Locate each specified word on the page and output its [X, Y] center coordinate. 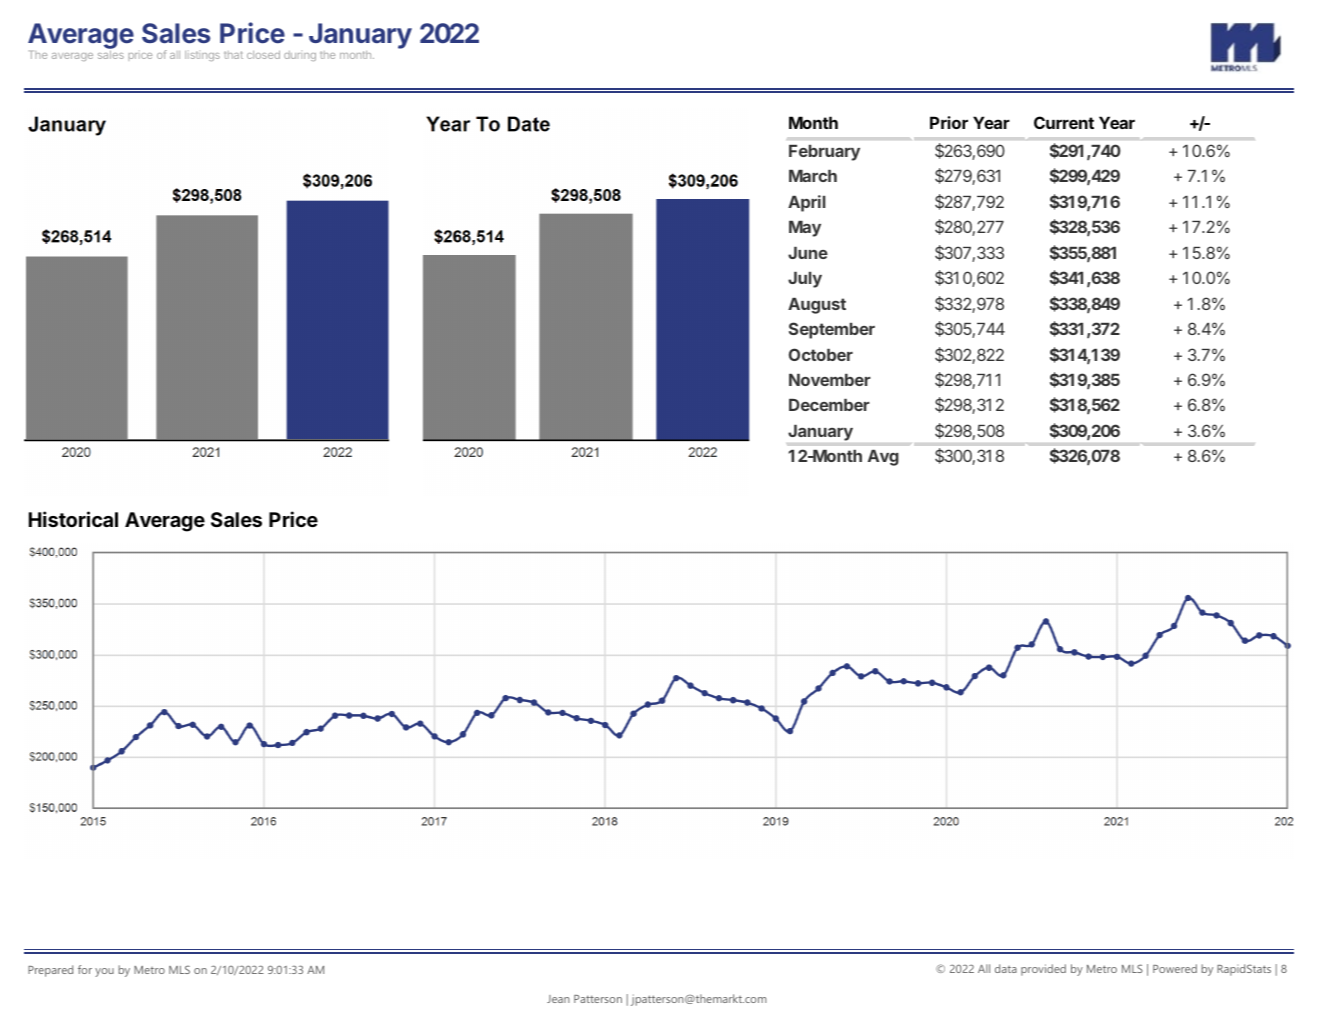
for [85, 969]
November [830, 380]
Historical [73, 519]
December [829, 405]
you [104, 972]
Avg [883, 458]
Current [1064, 122]
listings [202, 55]
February [824, 153]
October [821, 354]
